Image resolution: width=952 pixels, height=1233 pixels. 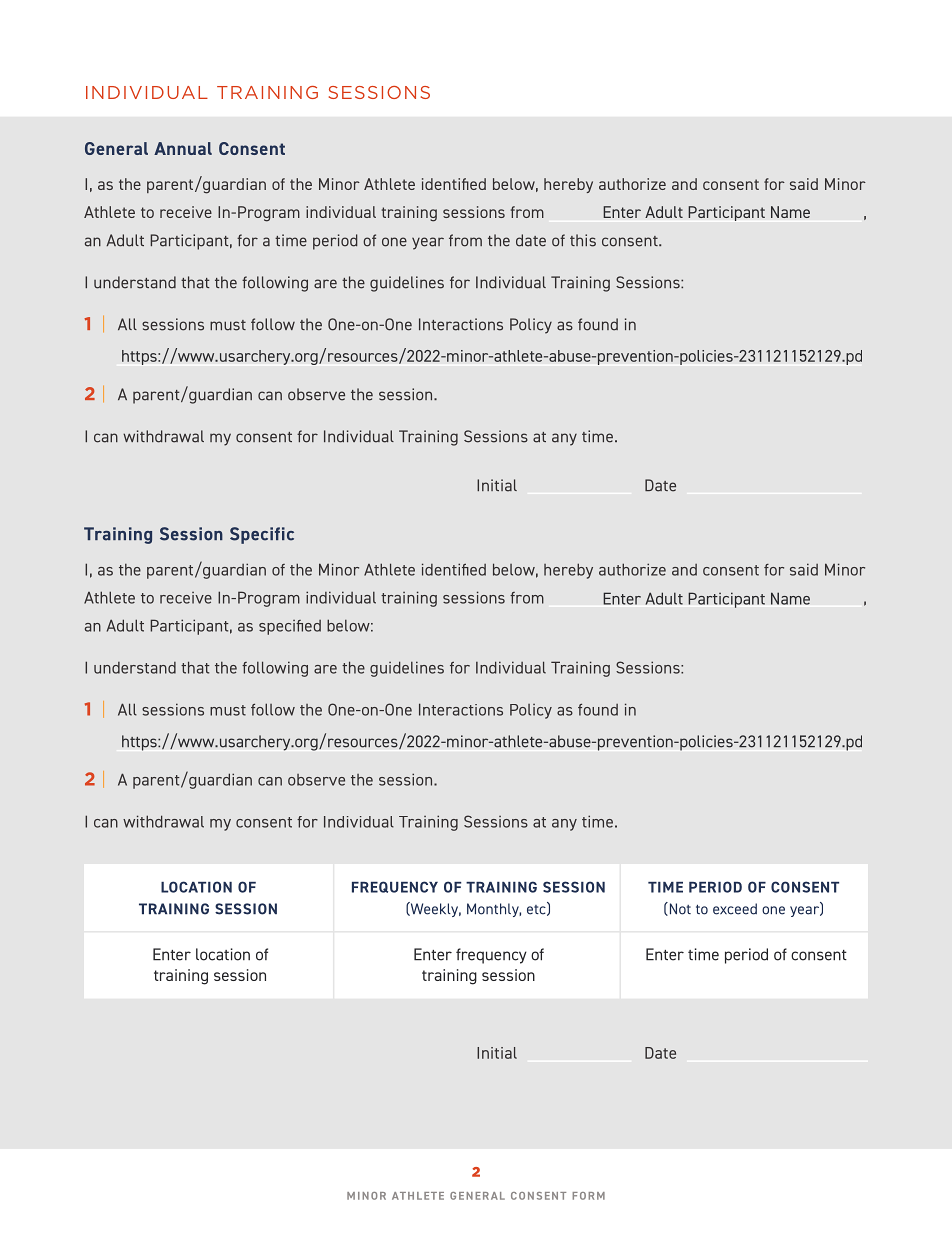 I want to click on Annual, so click(x=183, y=148).
